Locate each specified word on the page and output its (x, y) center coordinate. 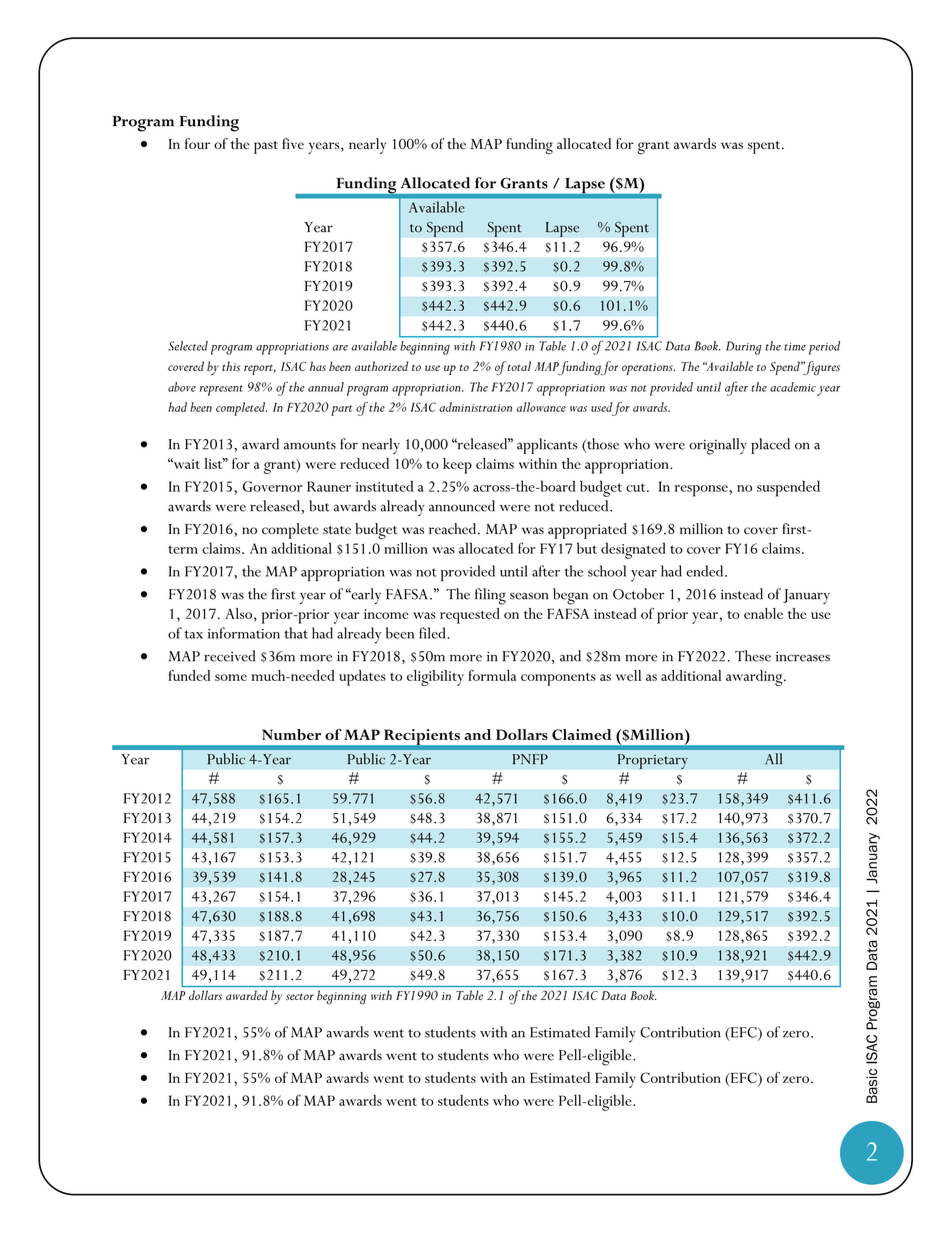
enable (763, 613)
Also (238, 613)
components (558, 679)
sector (300, 997)
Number (291, 734)
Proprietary (653, 761)
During (744, 348)
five (293, 143)
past (266, 147)
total (519, 366)
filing (490, 596)
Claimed (581, 734)
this (231, 366)
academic (793, 387)
